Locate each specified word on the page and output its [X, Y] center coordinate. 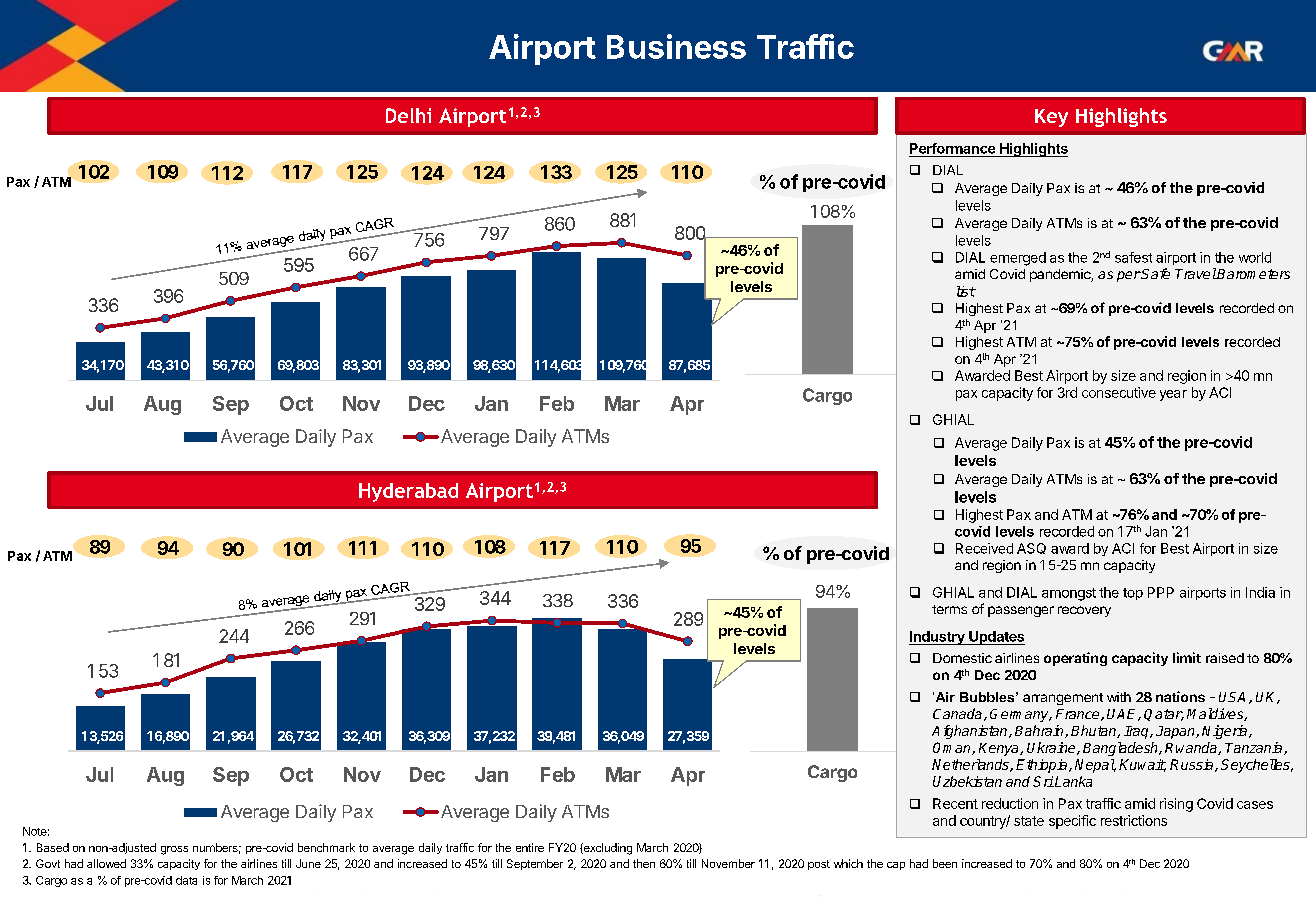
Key [1051, 118]
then [644, 863]
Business [676, 46]
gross [174, 850]
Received [984, 548]
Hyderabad [408, 492]
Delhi [408, 115]
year [1173, 395]
